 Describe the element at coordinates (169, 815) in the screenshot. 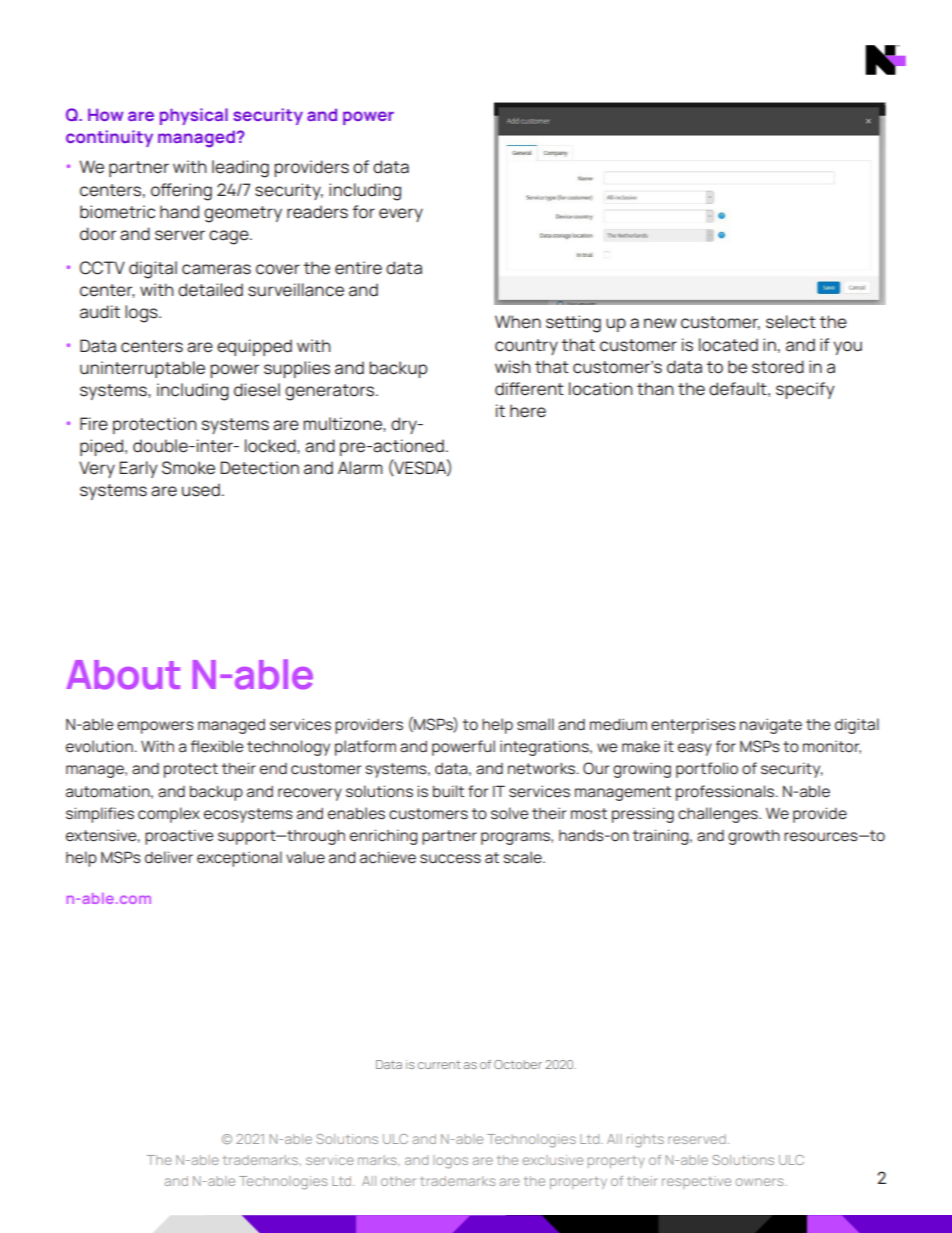

I see `complex` at that location.
